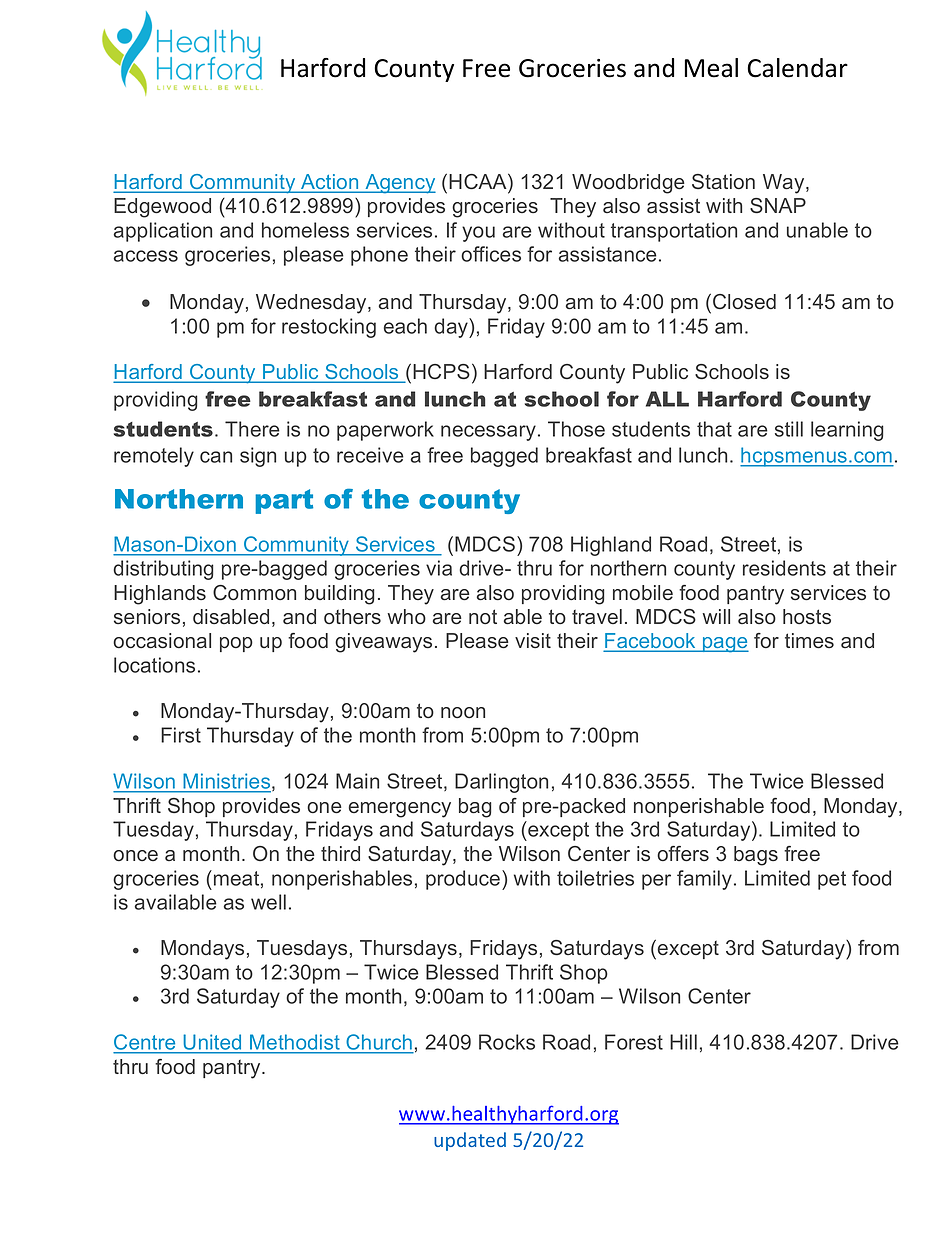  I want to click on well, so click(268, 902).
